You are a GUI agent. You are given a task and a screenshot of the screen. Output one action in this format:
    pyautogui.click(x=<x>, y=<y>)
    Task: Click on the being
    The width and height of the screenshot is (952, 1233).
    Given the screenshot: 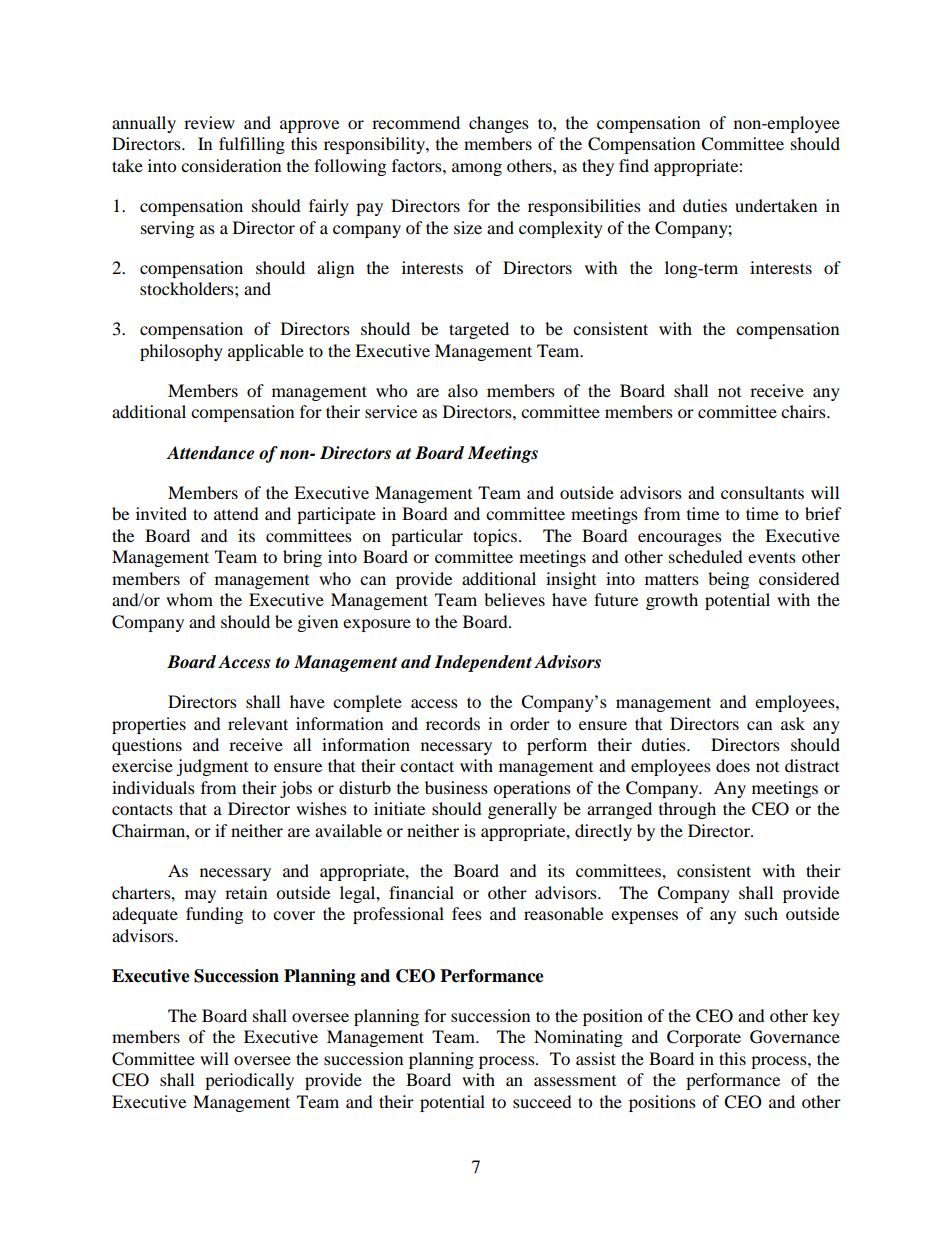 What is the action you would take?
    pyautogui.click(x=728, y=580)
